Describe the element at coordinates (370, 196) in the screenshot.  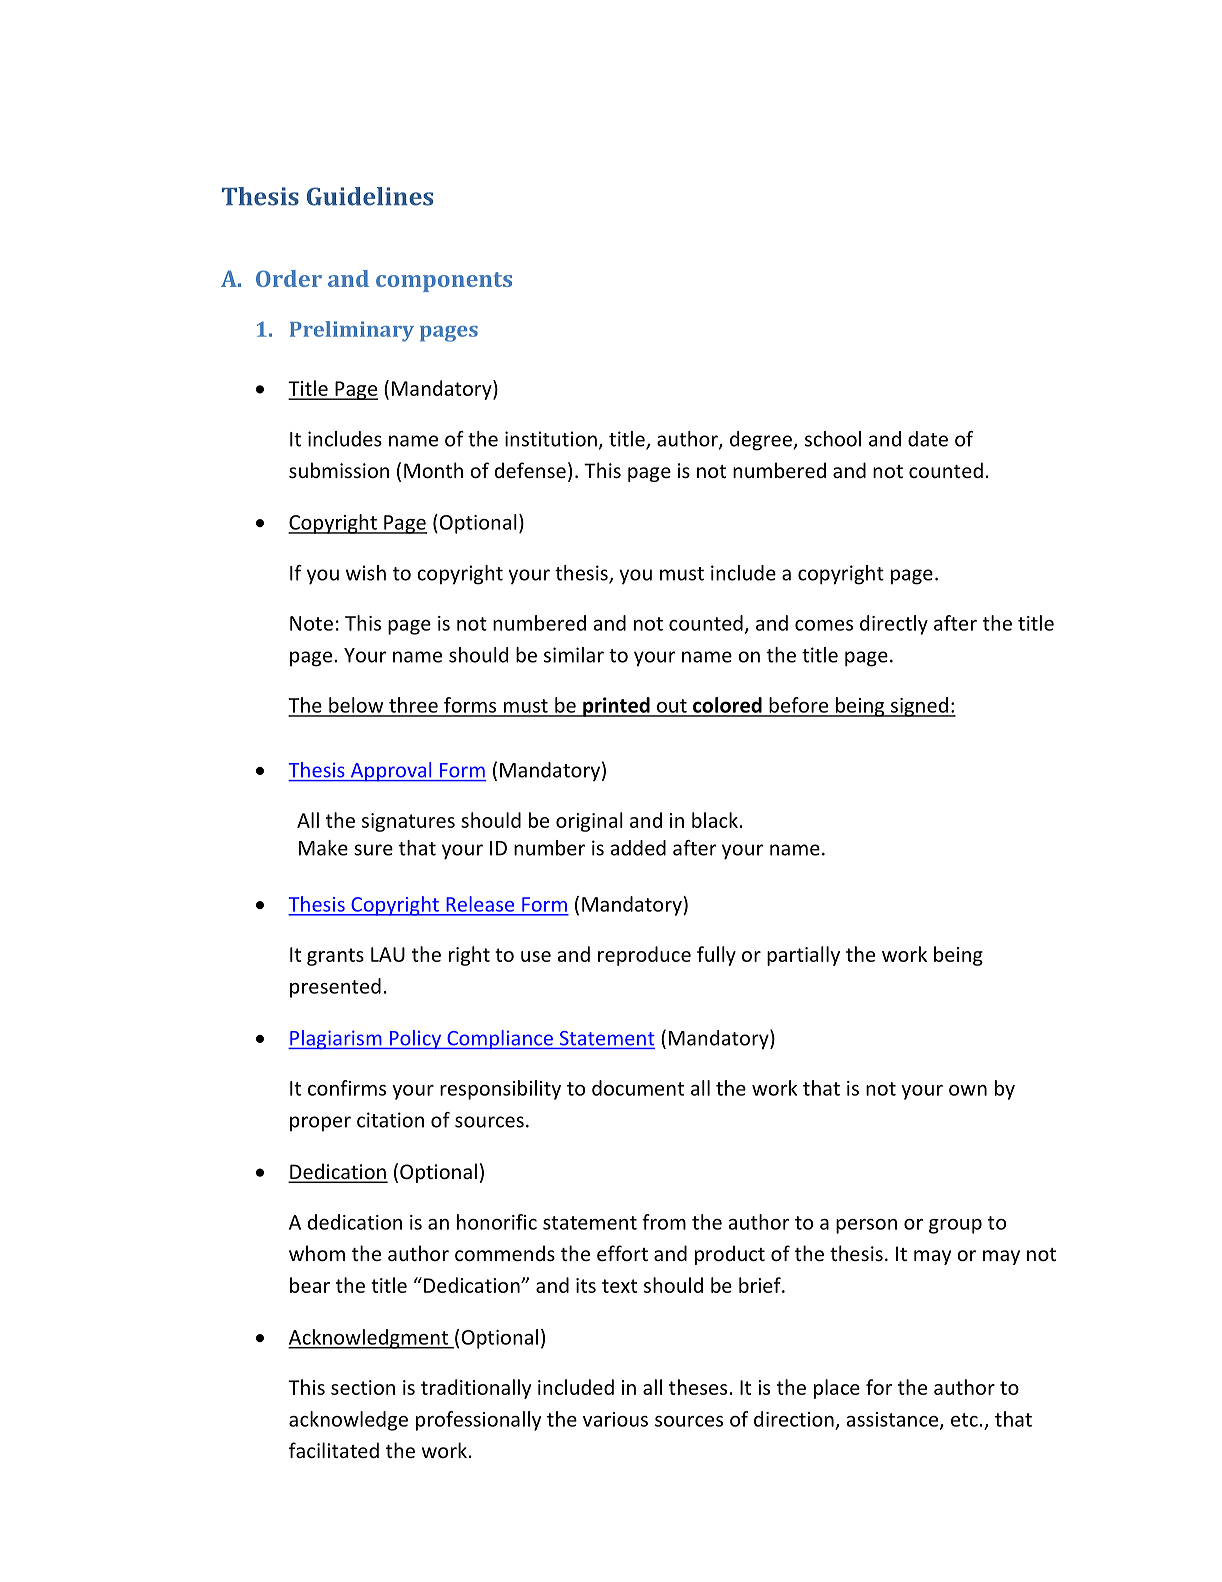
I see `Guidelines` at that location.
